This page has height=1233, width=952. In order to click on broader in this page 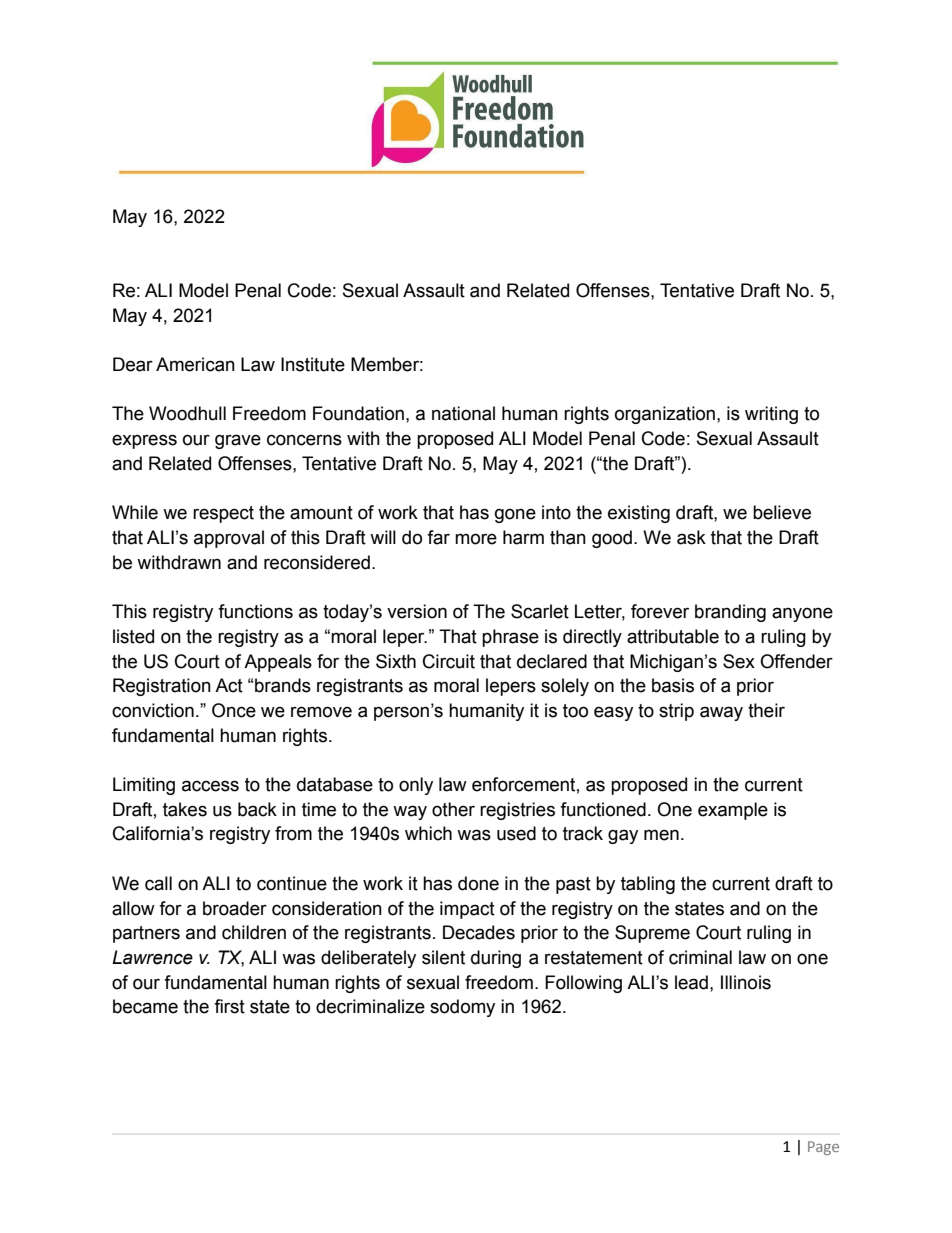, I will do `click(235, 908)`.
